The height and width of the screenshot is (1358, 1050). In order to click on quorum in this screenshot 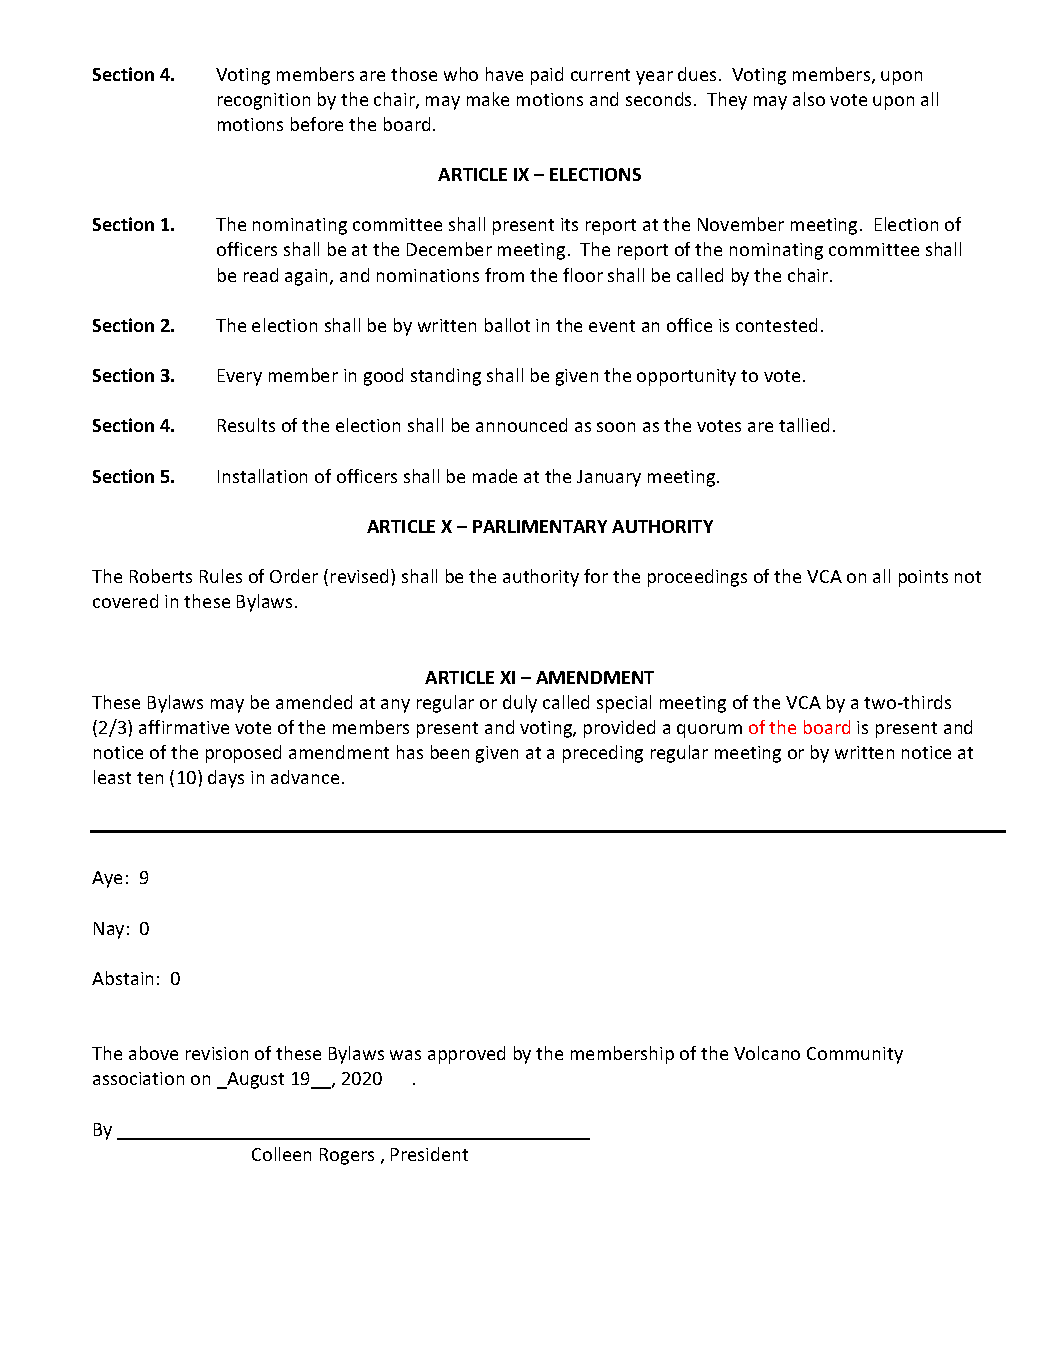, I will do `click(709, 731)`.
